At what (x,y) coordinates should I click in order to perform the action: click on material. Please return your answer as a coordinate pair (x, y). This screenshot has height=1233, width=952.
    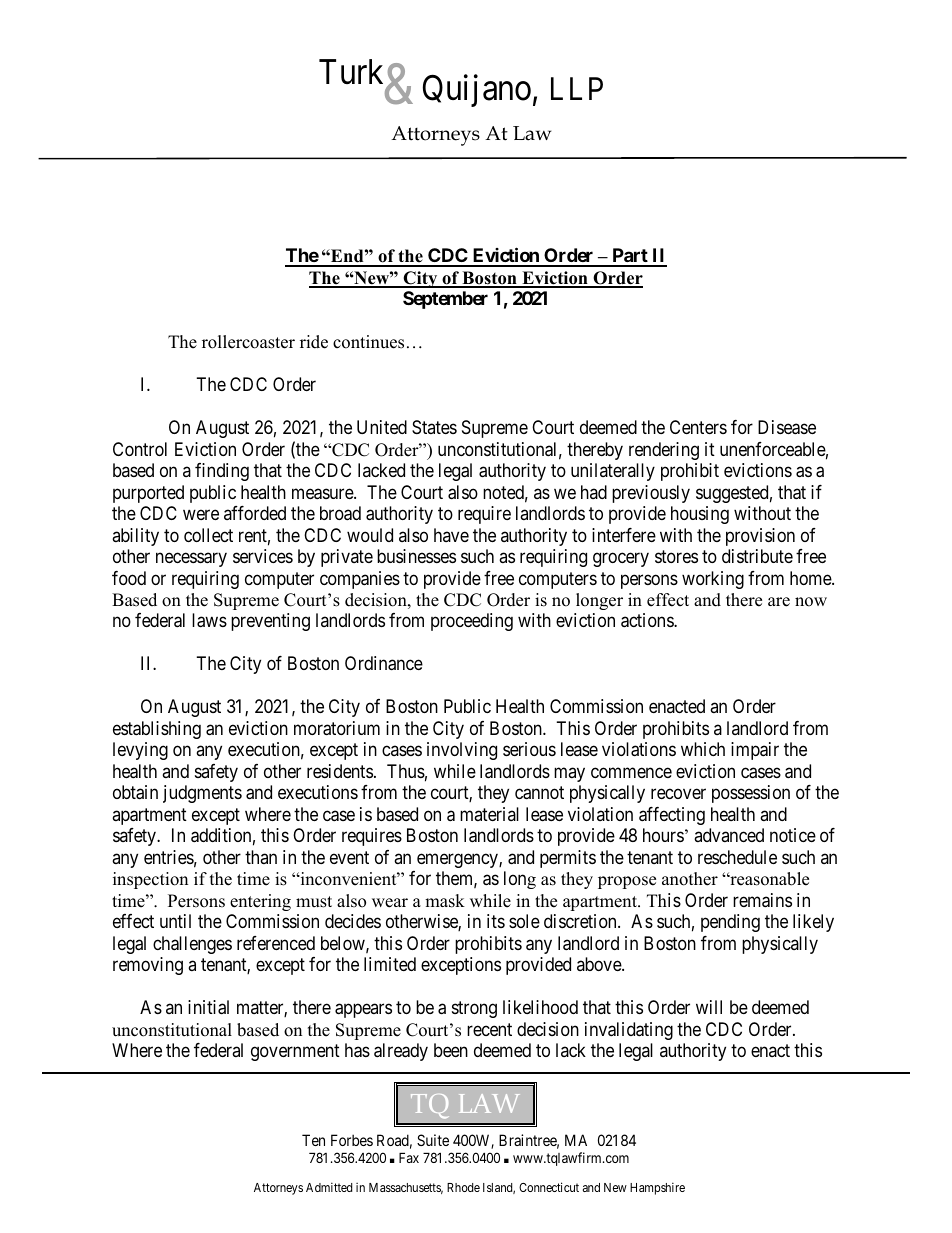
    Looking at the image, I should click on (489, 814).
